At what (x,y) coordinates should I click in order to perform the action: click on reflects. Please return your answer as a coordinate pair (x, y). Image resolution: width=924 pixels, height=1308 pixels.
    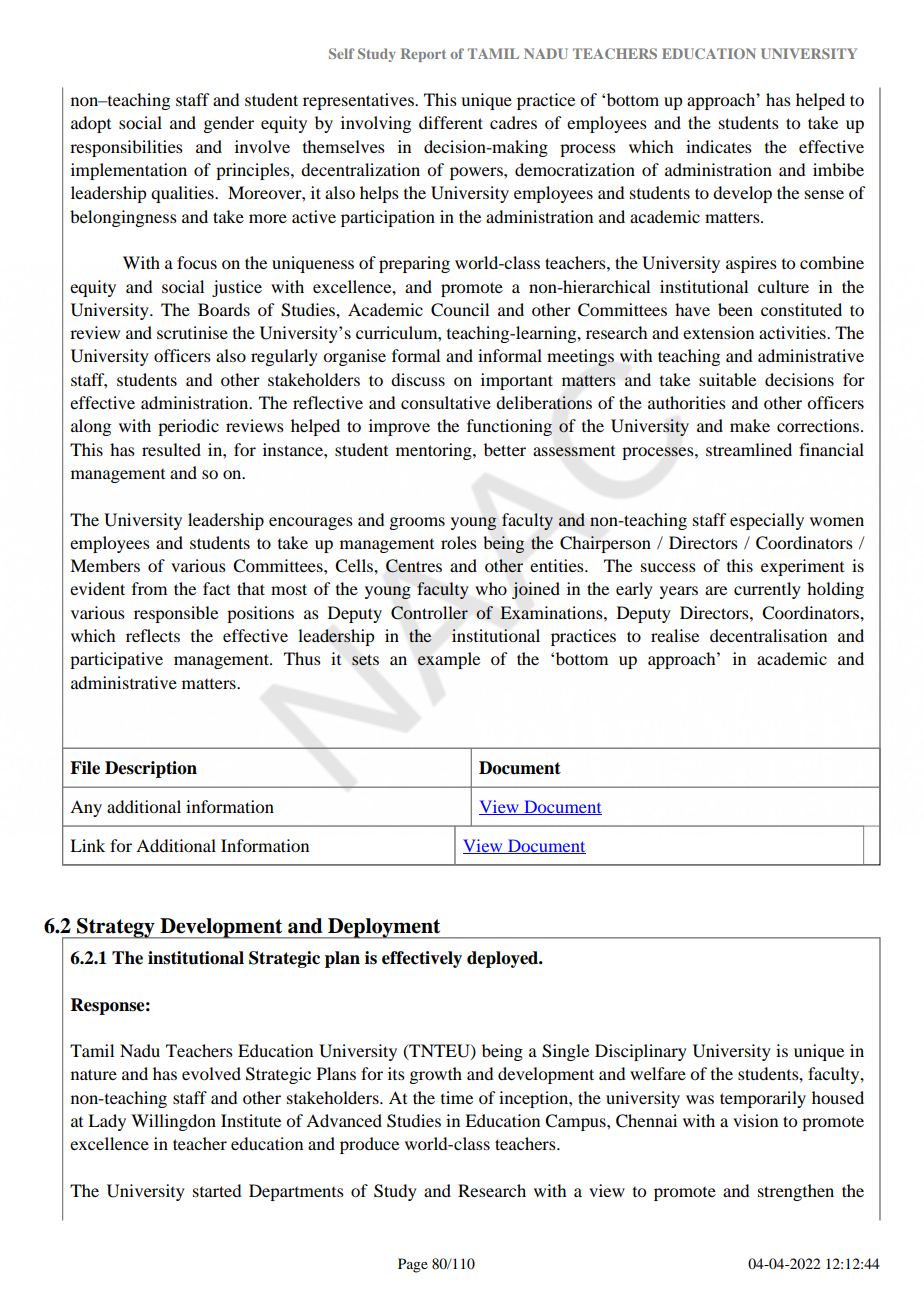
    Looking at the image, I should click on (153, 635).
